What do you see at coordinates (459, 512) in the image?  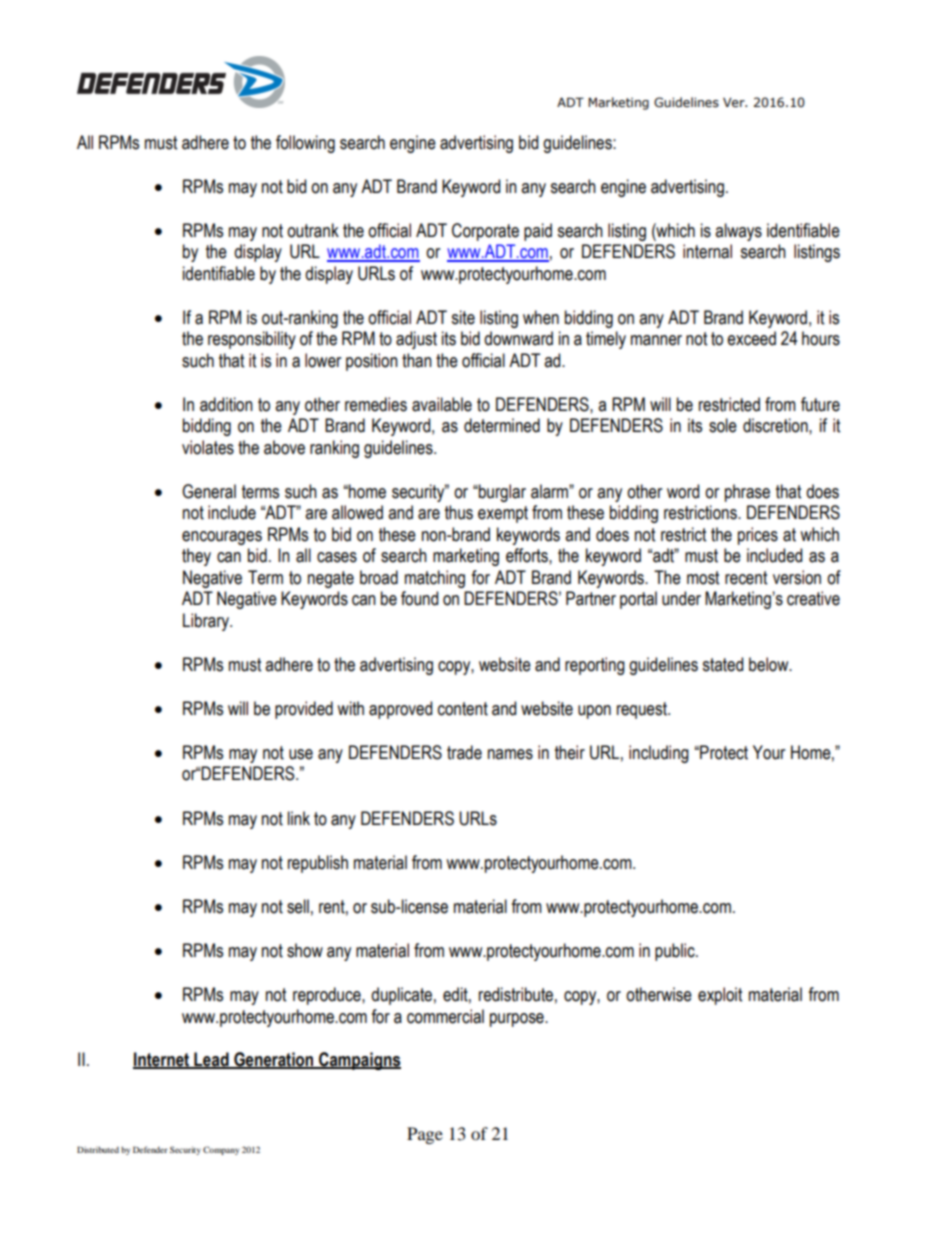 I see `thus` at bounding box center [459, 512].
